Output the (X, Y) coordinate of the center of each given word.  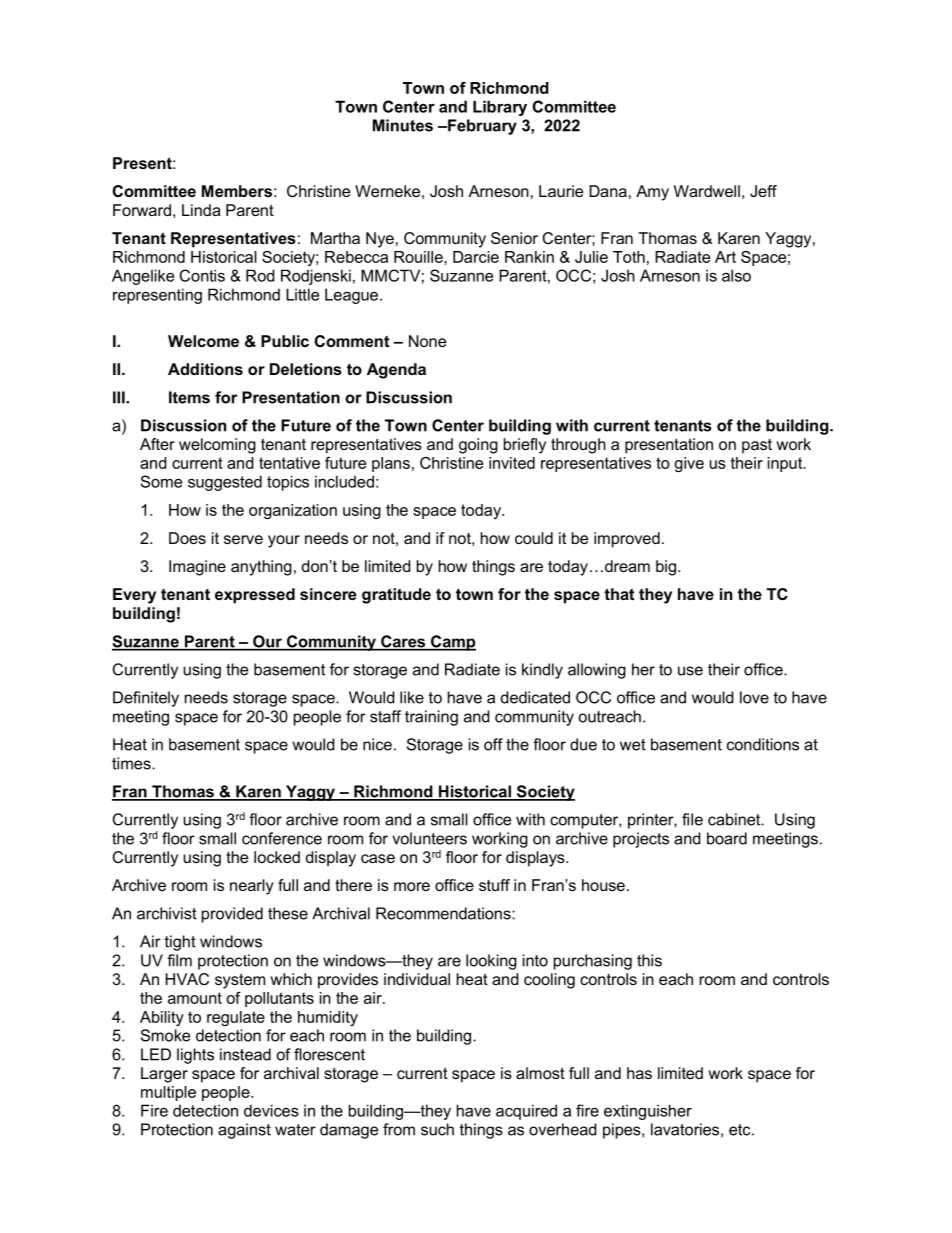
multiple (168, 1093)
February (481, 127)
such (437, 1129)
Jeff (763, 191)
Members (237, 191)
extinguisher (648, 1112)
